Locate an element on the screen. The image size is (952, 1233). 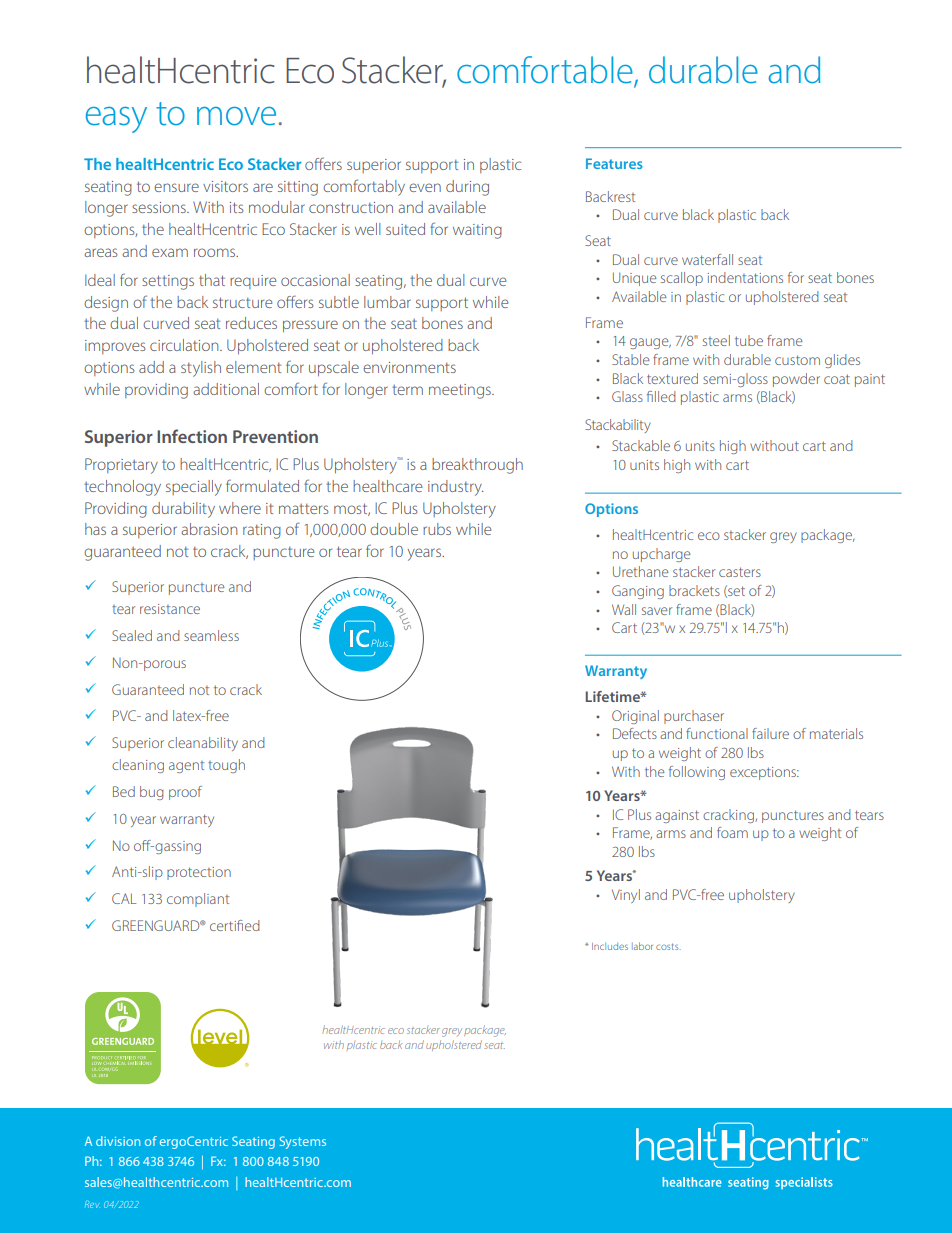
ensure is located at coordinates (176, 187).
